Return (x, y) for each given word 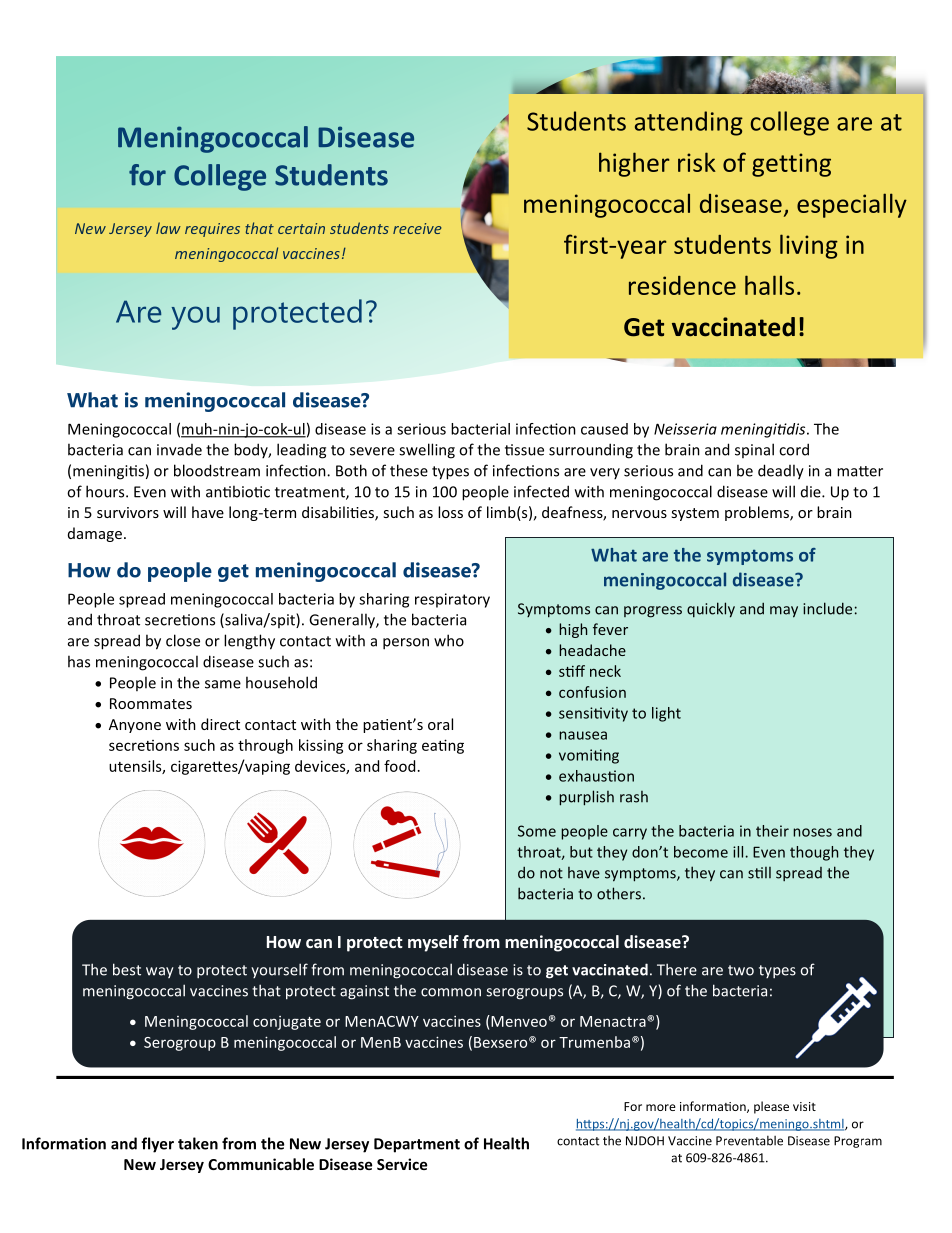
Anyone (135, 726)
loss (450, 512)
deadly (781, 472)
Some (537, 831)
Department (417, 1145)
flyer (157, 1145)
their (772, 831)
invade (179, 450)
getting (791, 165)
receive (417, 228)
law (168, 228)
